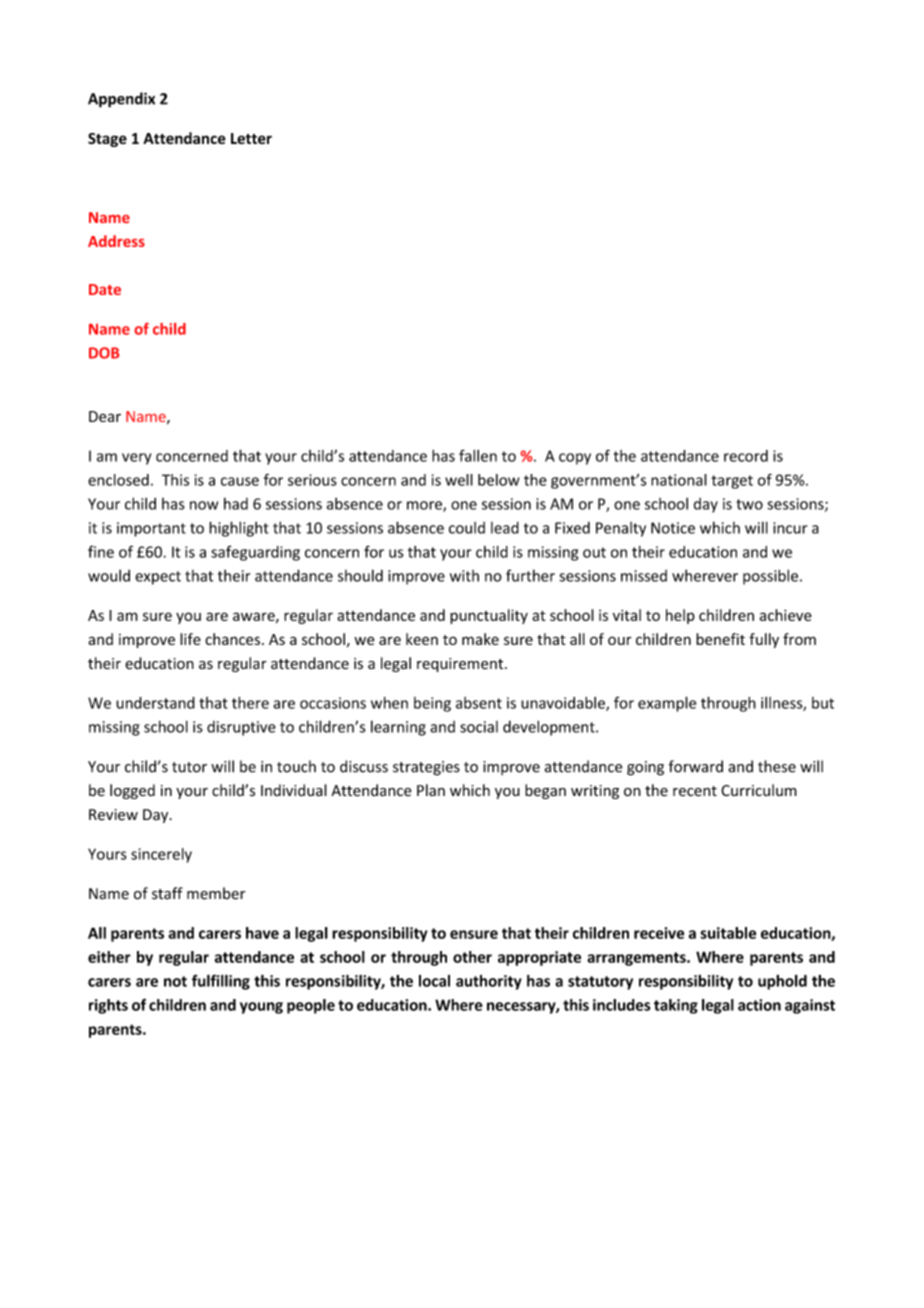 Image resolution: width=924 pixels, height=1308 pixels. Describe the element at coordinates (251, 138) in the screenshot. I see `Letter` at that location.
